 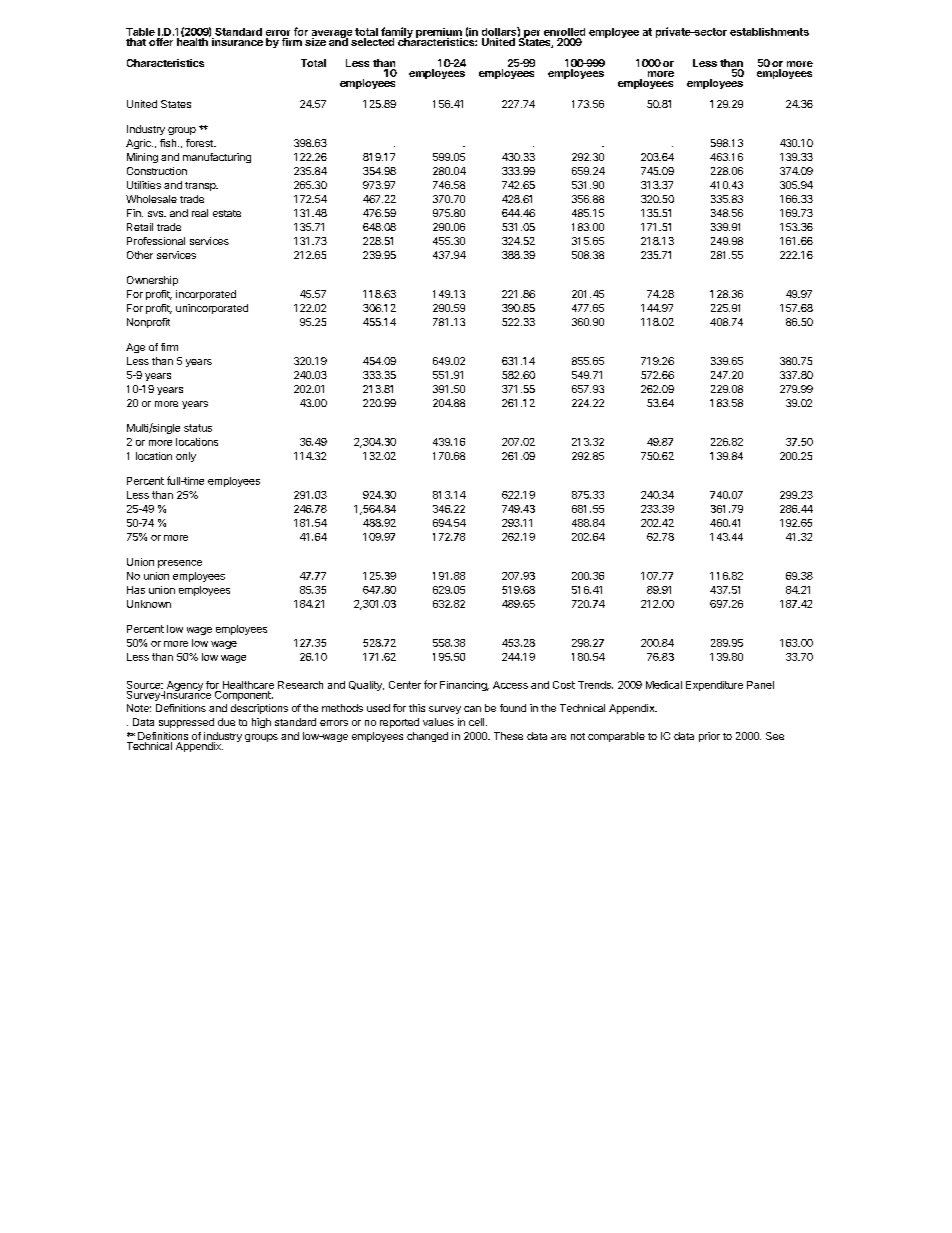 What do you see at coordinates (564, 32) in the screenshot?
I see `enrolled` at bounding box center [564, 32].
